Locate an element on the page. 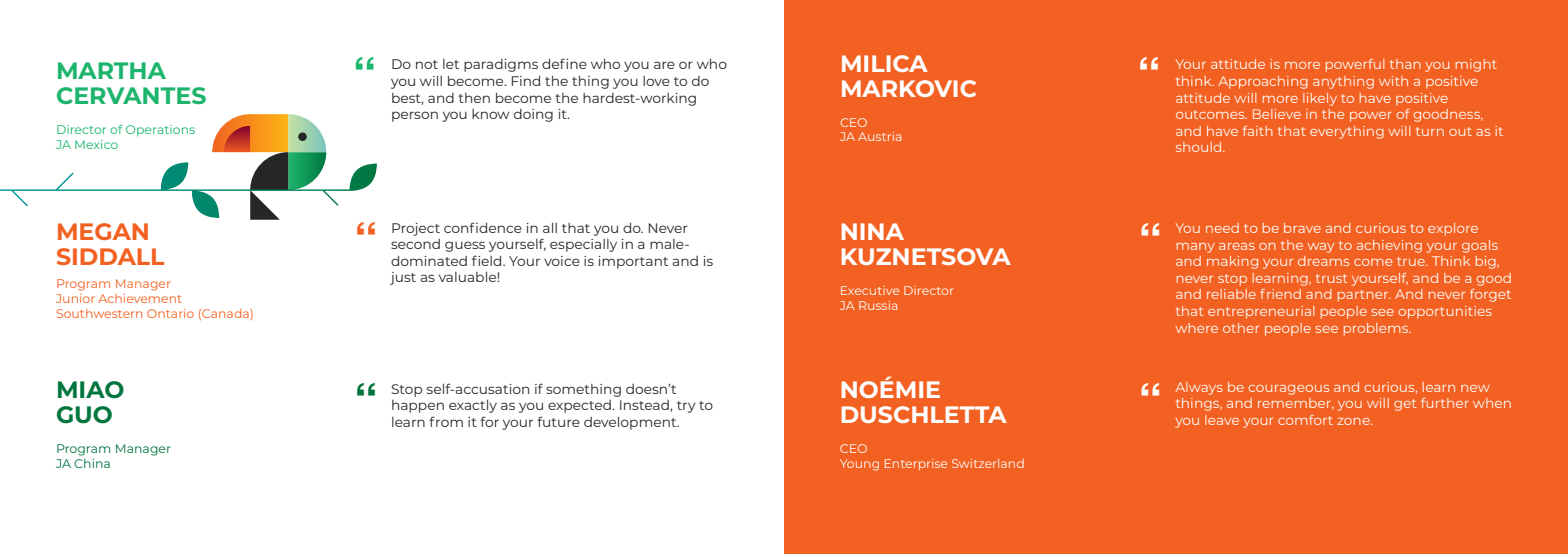 The height and width of the document is (554, 1568). Ontario is located at coordinates (170, 313).
